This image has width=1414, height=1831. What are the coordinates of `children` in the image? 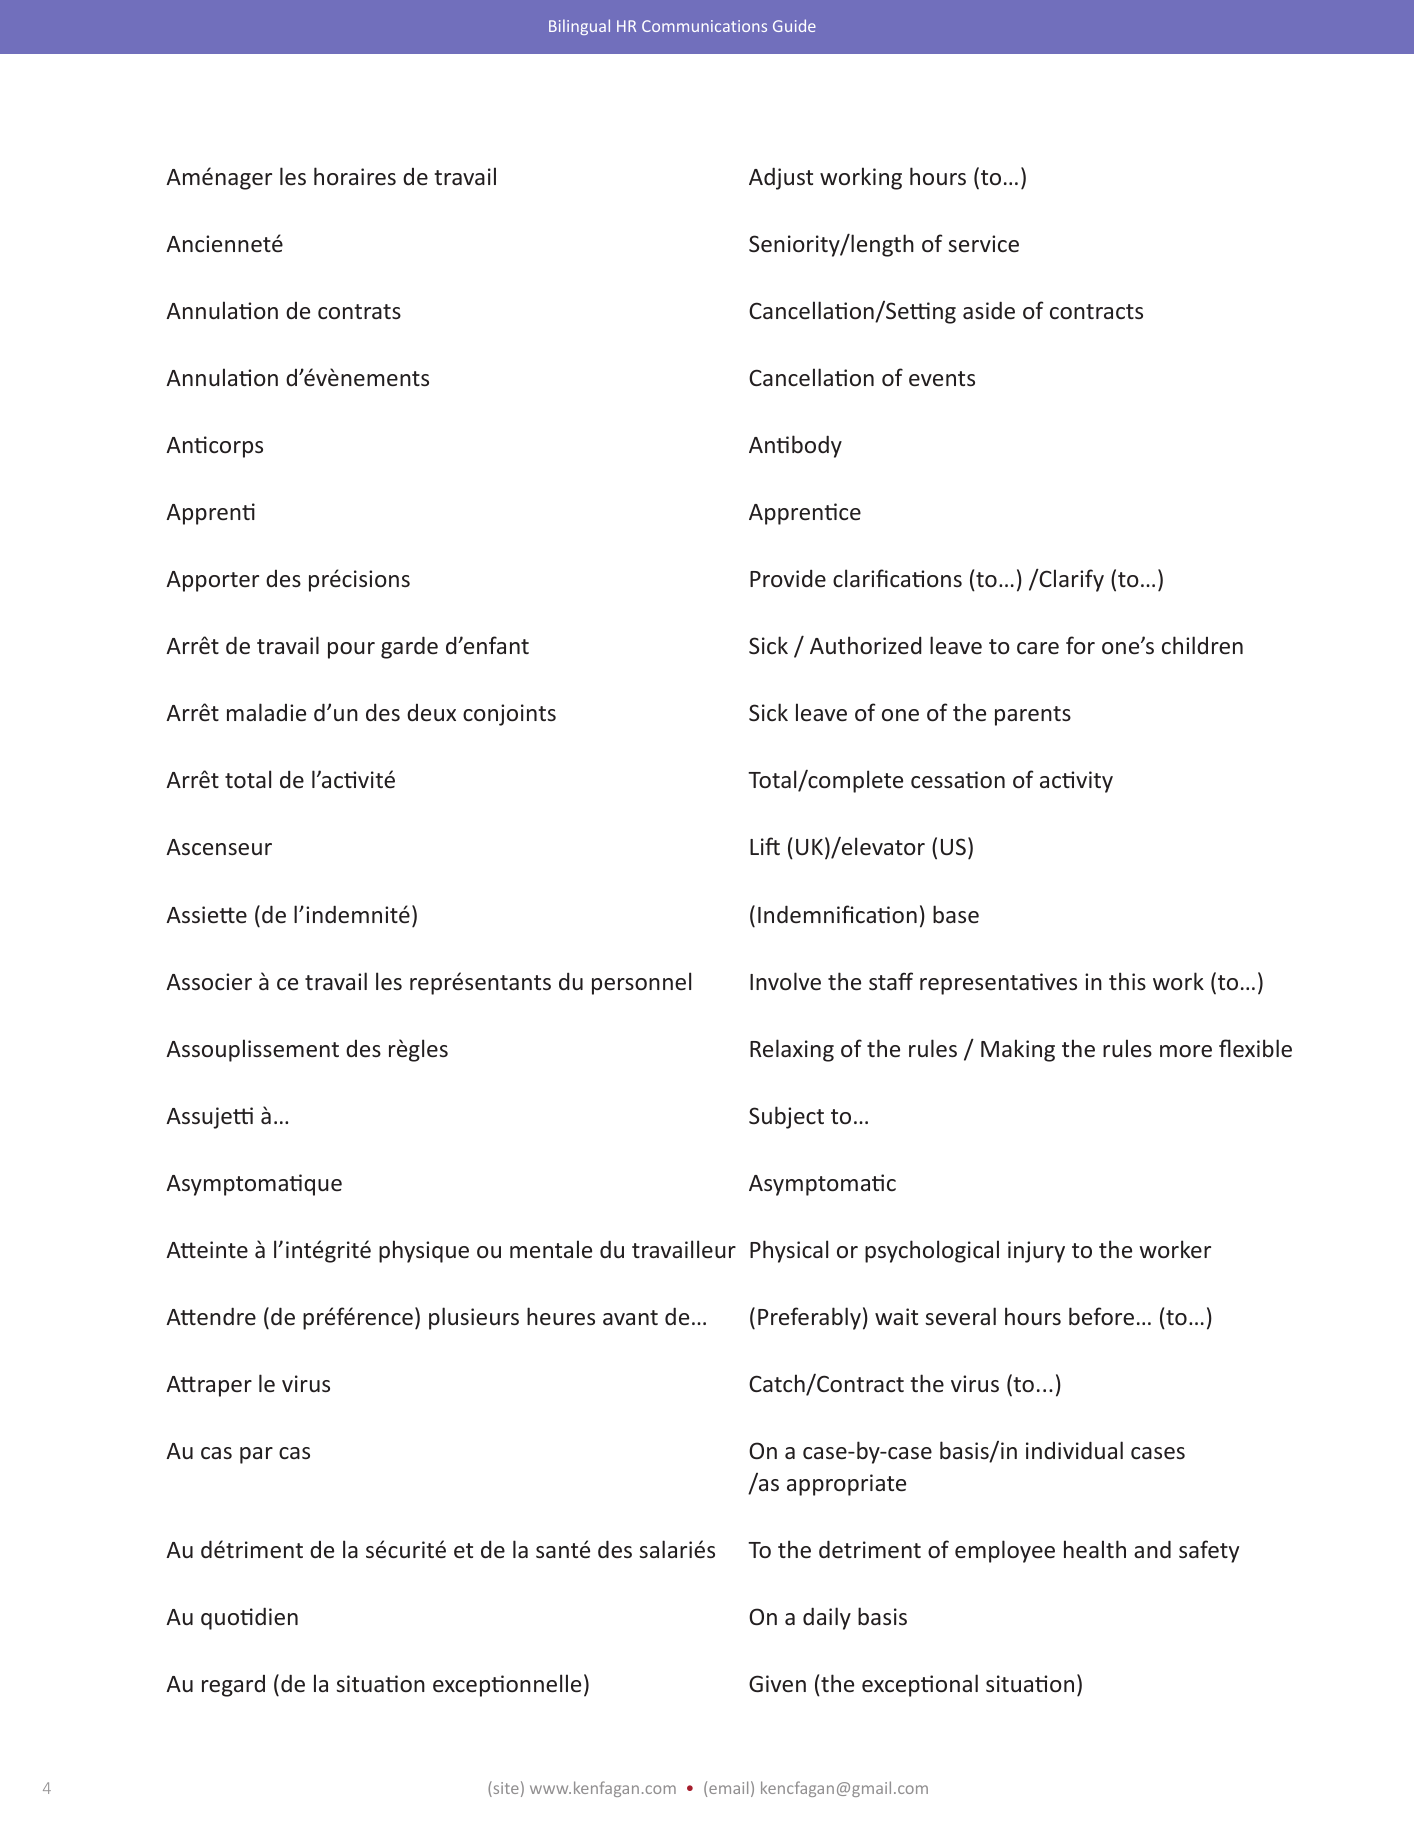 It's located at (1202, 645).
